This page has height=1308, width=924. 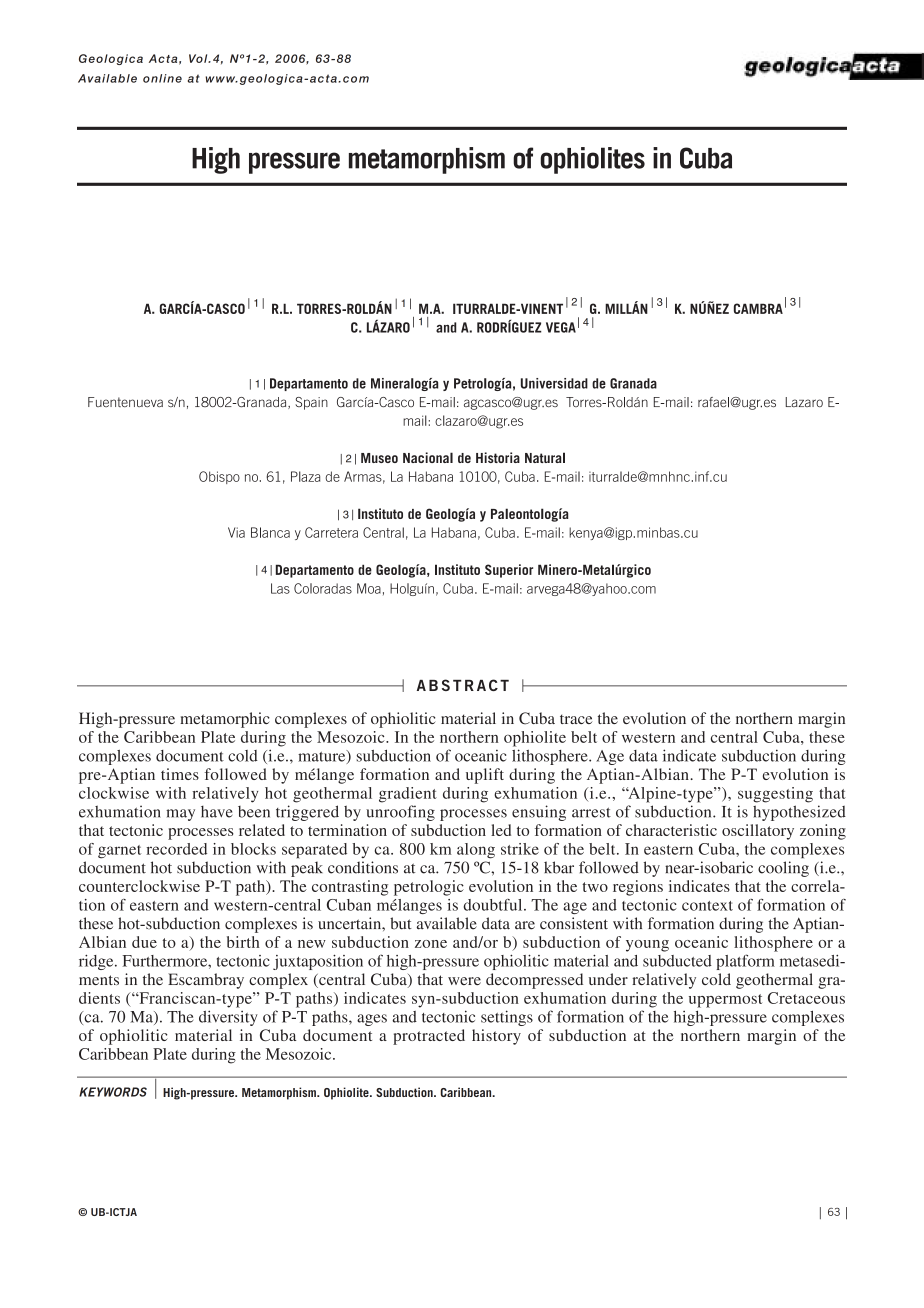 What do you see at coordinates (576, 719) in the page?
I see `trace` at bounding box center [576, 719].
